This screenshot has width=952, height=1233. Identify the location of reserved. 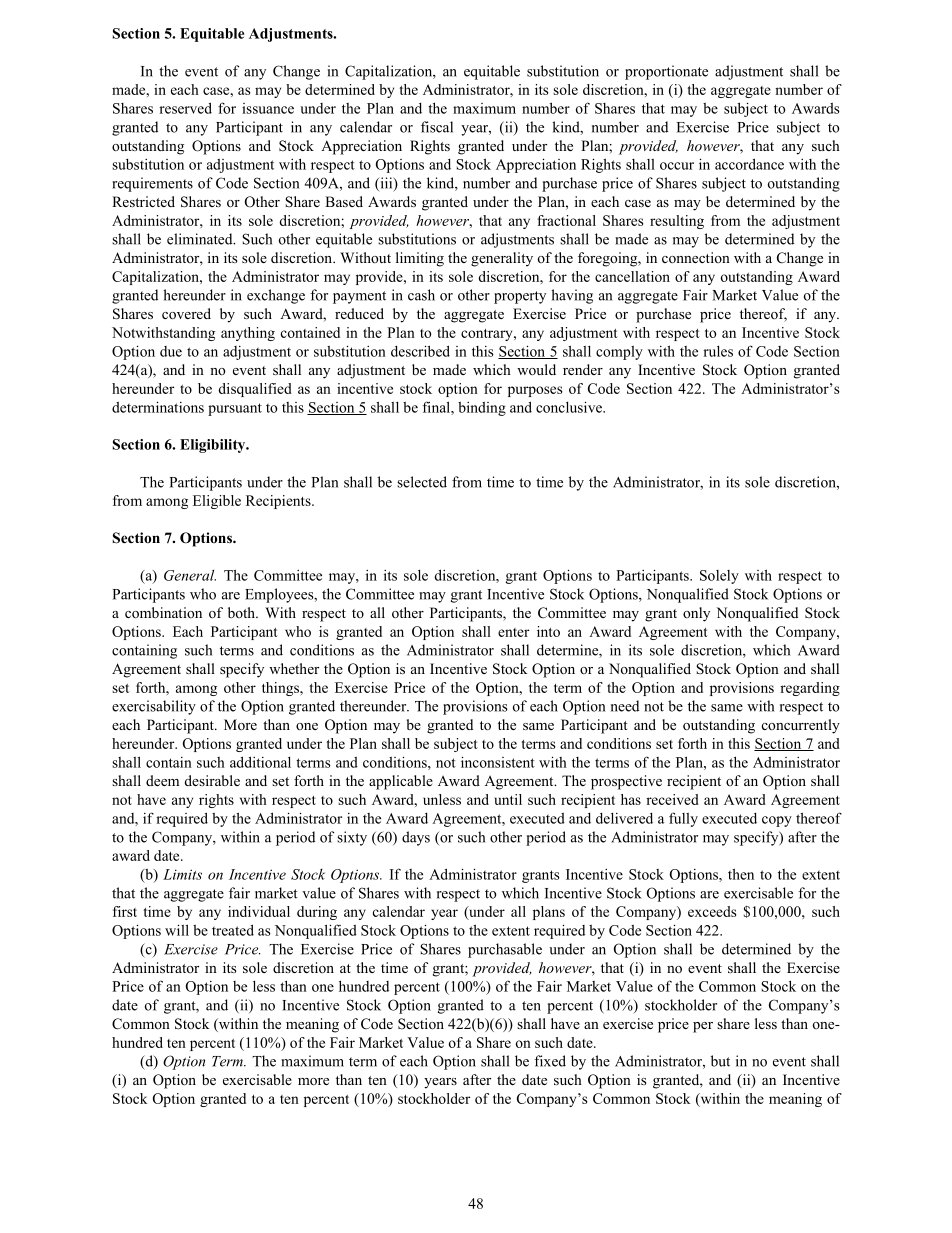
(185, 108).
